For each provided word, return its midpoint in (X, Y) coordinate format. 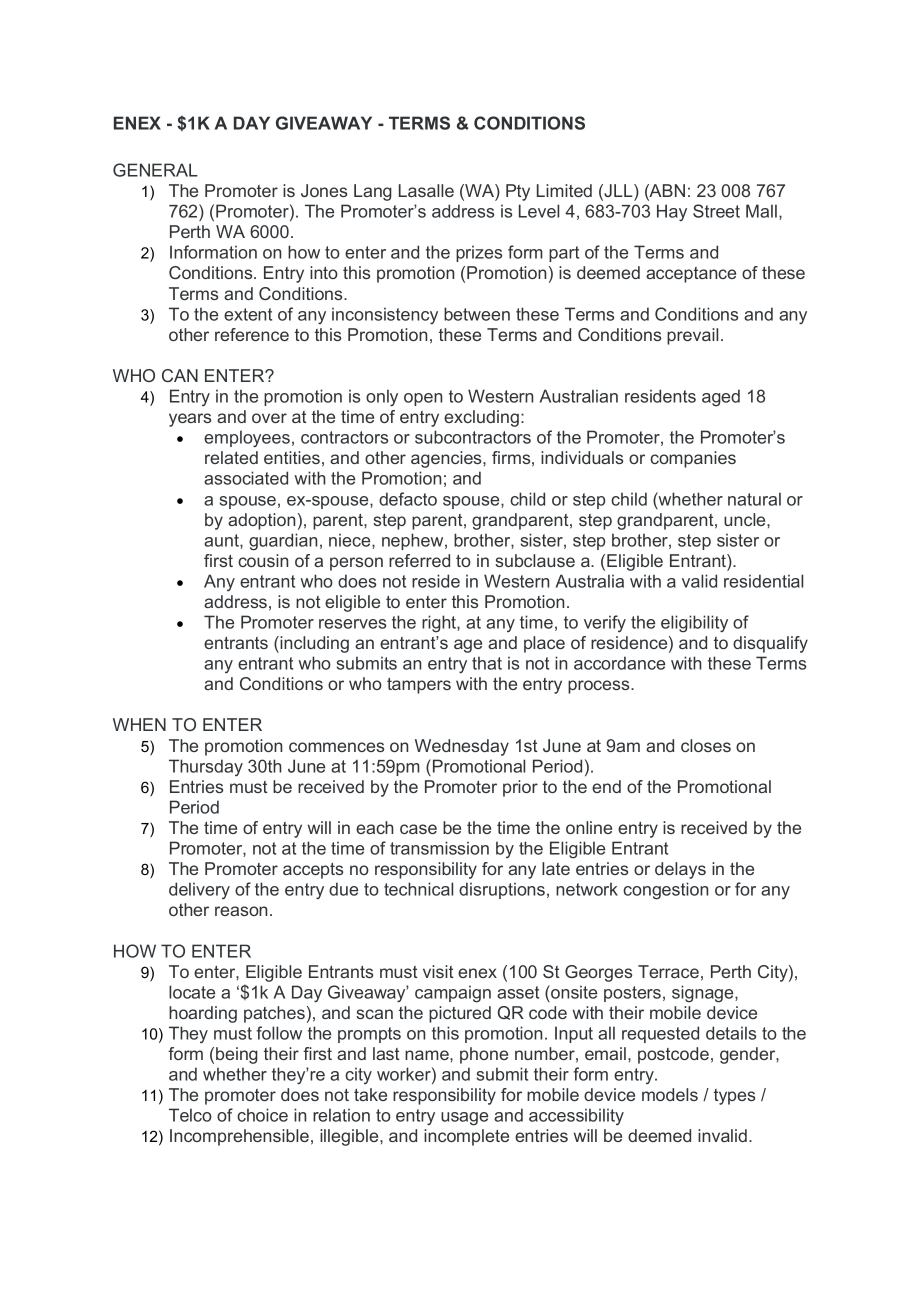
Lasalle (426, 190)
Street (716, 211)
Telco (190, 1115)
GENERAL (155, 170)
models (670, 1094)
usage (464, 1119)
